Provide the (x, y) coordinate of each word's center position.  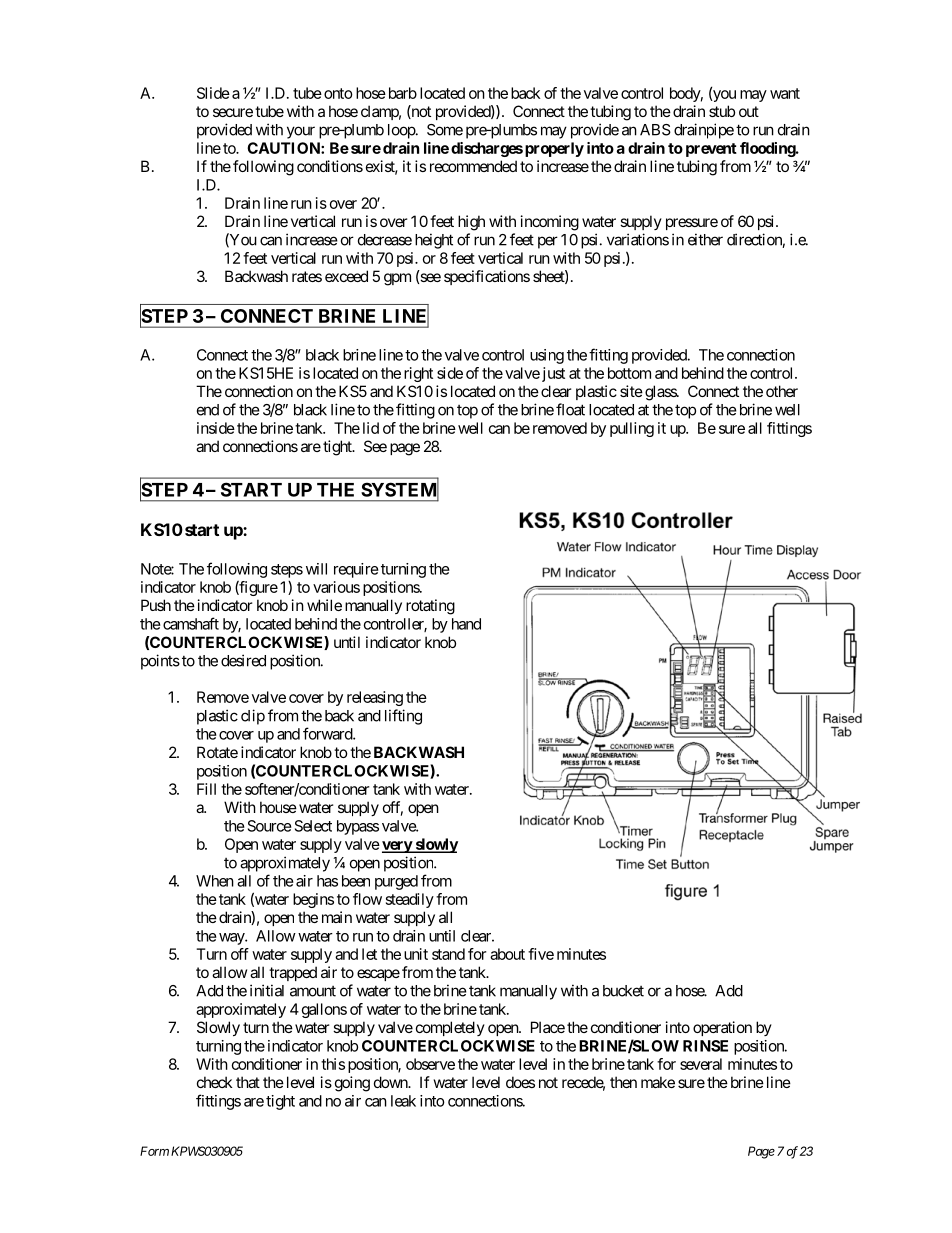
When (215, 881)
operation (722, 1028)
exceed (346, 276)
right (418, 374)
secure (233, 112)
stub (722, 111)
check (214, 1082)
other (782, 391)
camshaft (191, 623)
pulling (632, 429)
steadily (410, 900)
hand (466, 624)
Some (445, 130)
